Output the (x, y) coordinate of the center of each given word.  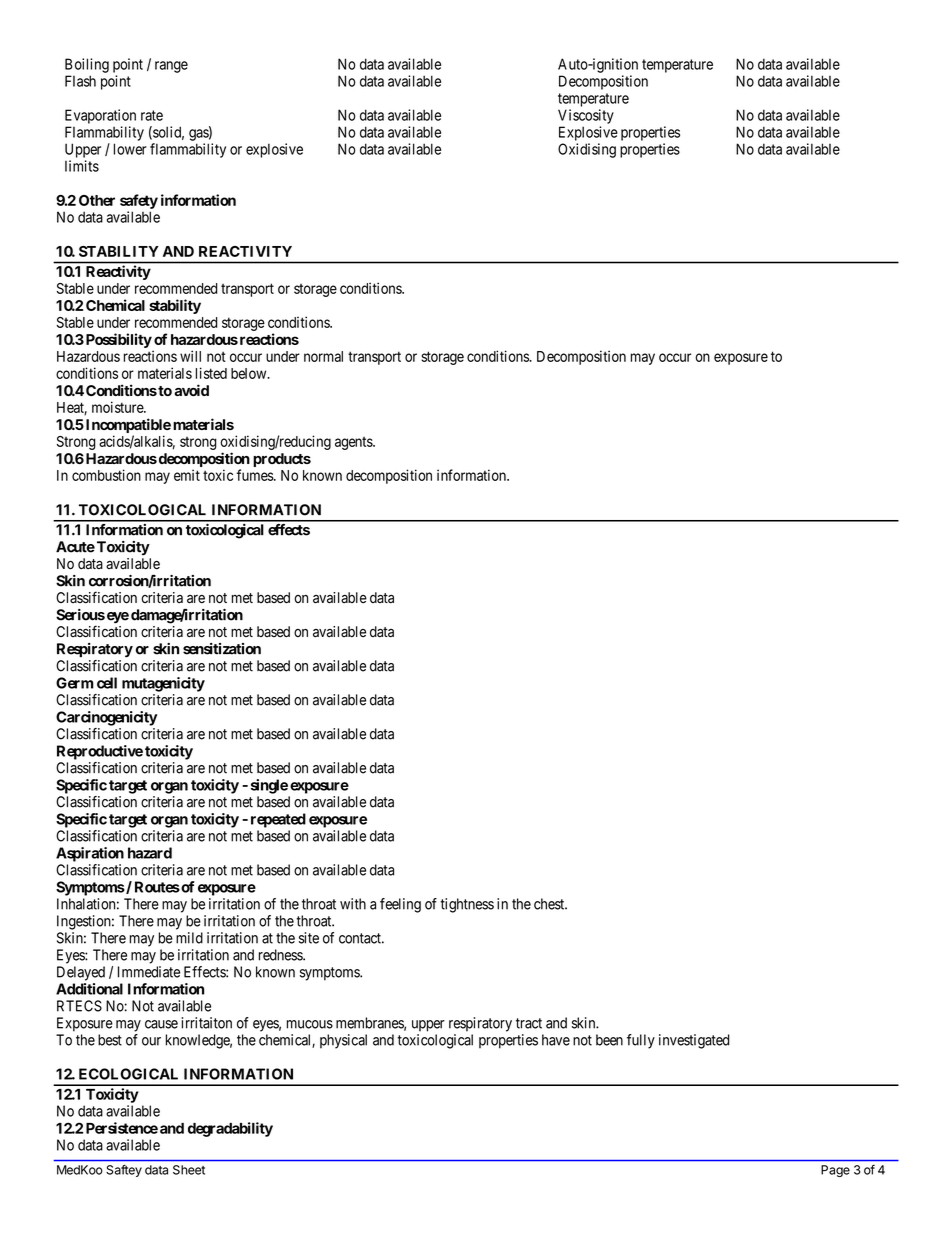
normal (323, 356)
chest (550, 904)
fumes (255, 475)
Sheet (189, 1170)
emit (187, 475)
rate (152, 115)
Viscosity (586, 116)
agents (354, 443)
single (269, 786)
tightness (467, 905)
